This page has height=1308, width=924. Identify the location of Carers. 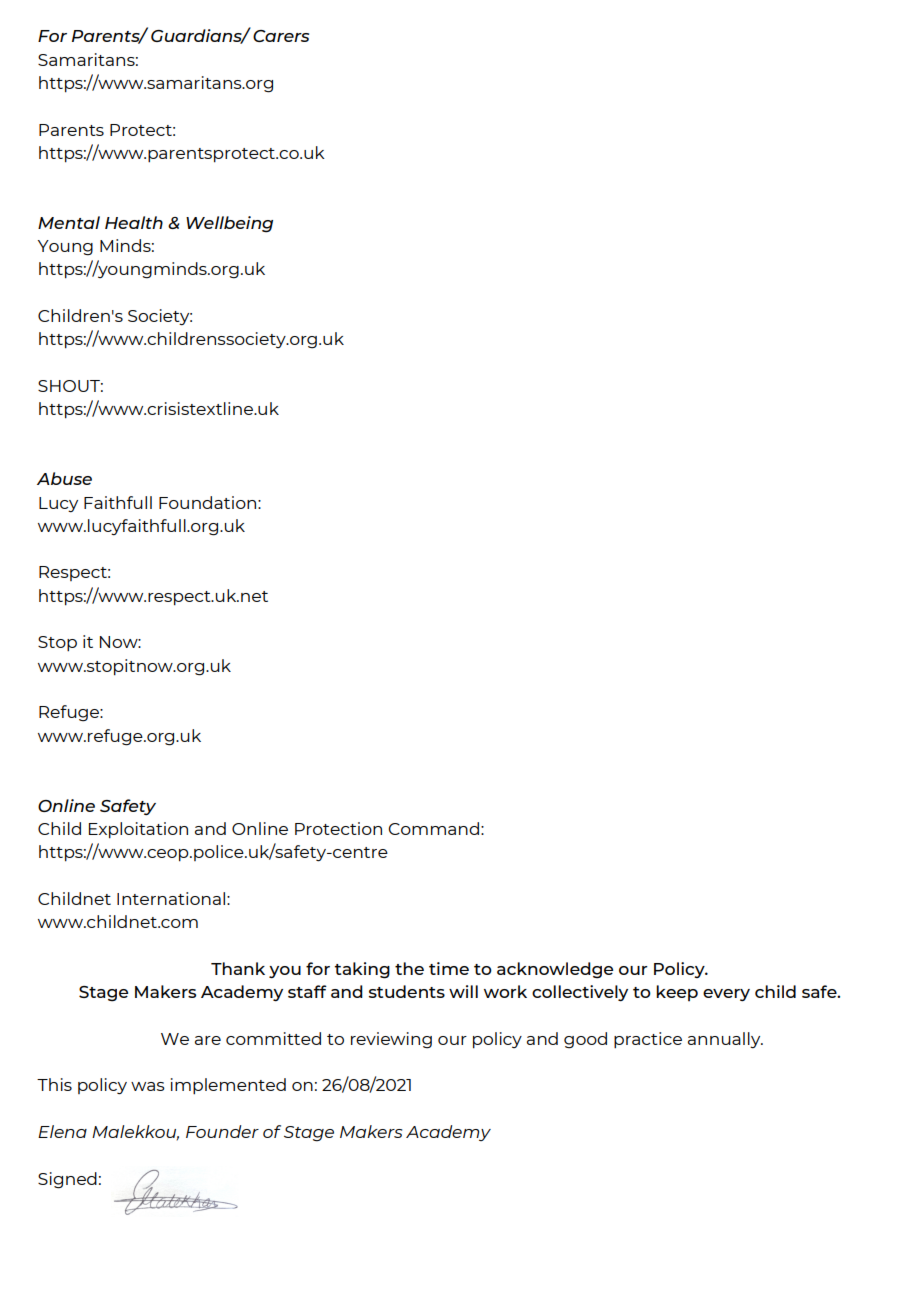
(281, 36).
